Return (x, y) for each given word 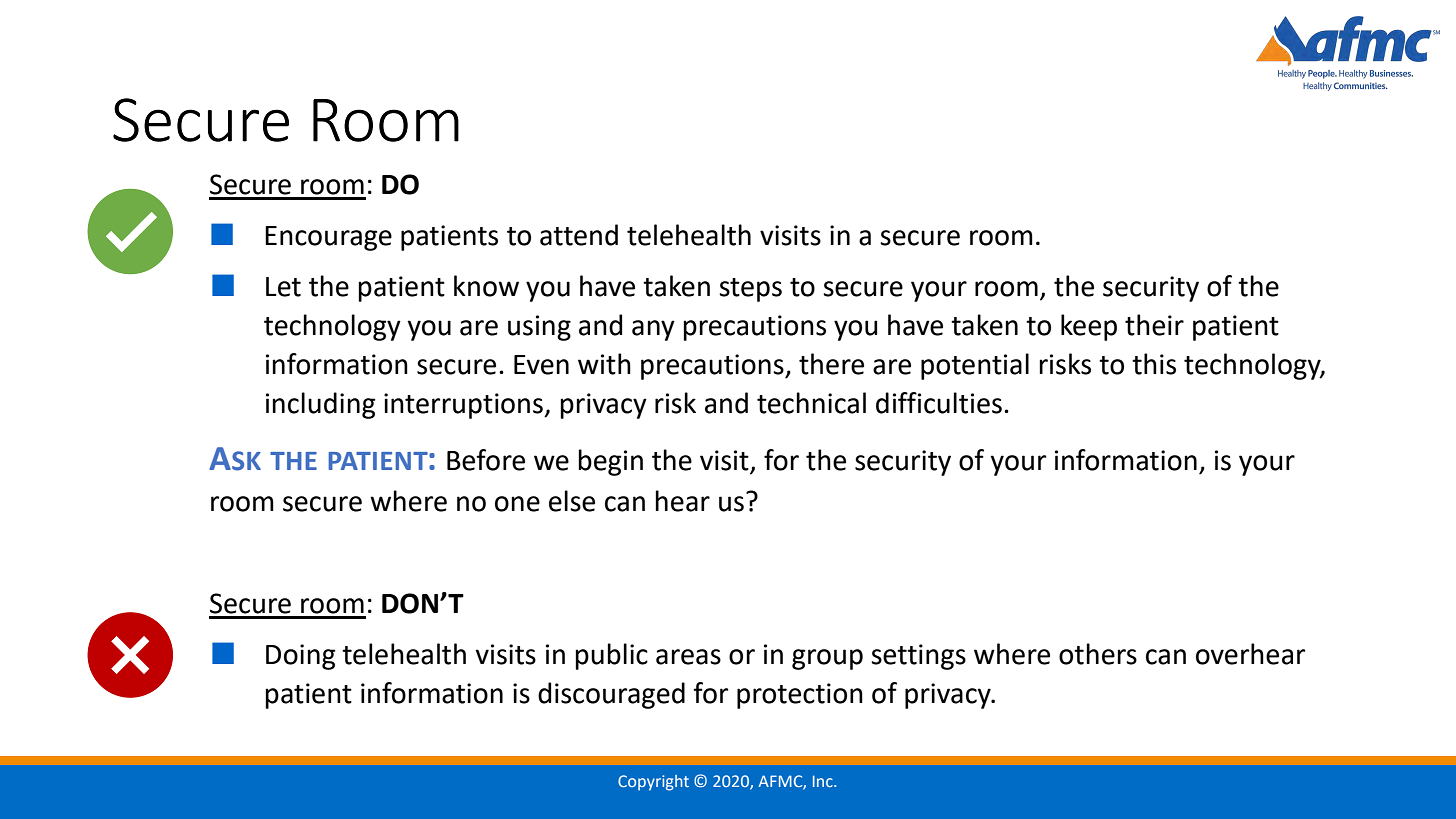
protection (800, 696)
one (517, 504)
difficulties (939, 403)
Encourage (328, 238)
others (1098, 654)
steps (750, 290)
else (572, 501)
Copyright (653, 783)
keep (1089, 327)
